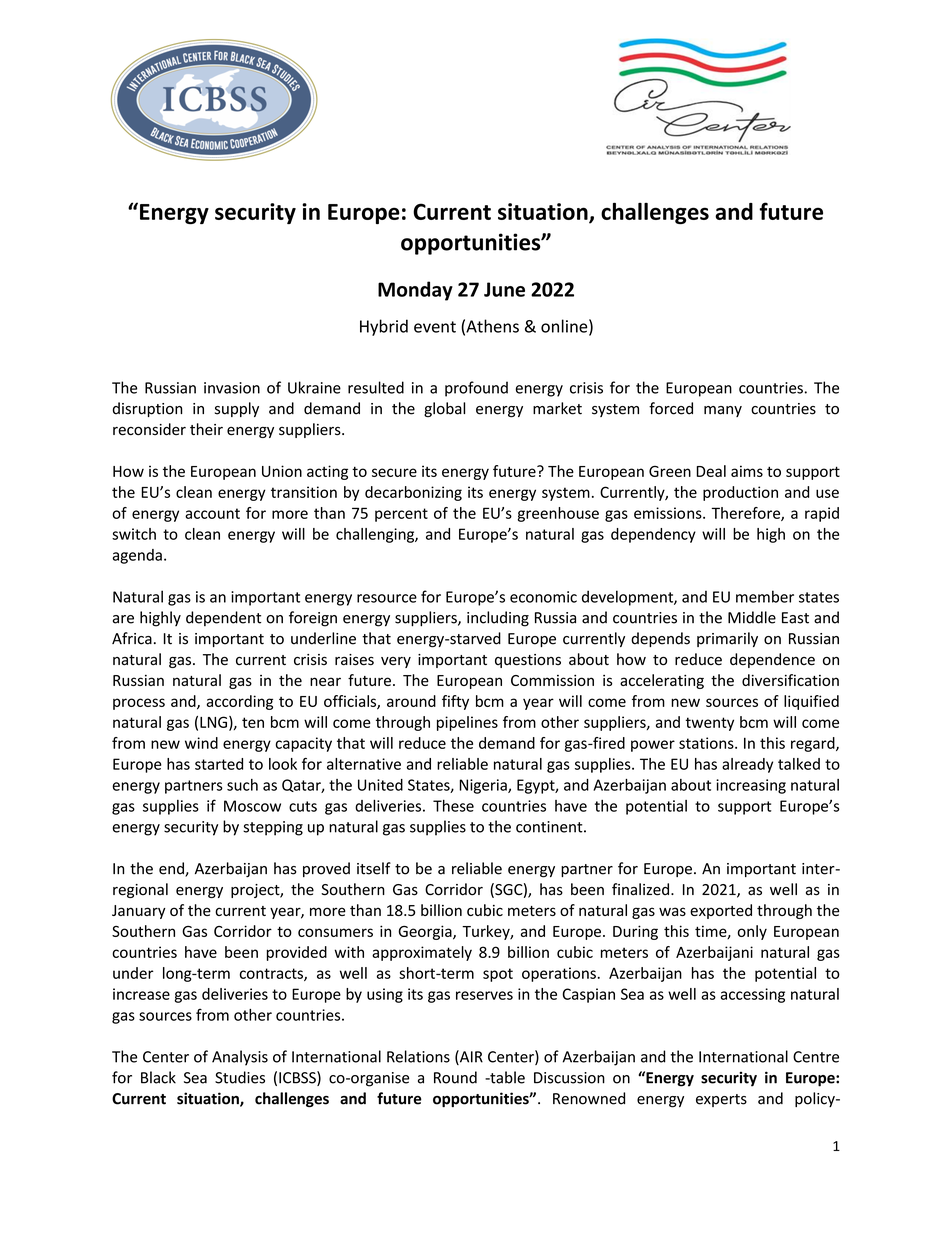  What do you see at coordinates (721, 1100) in the image?
I see `experts` at bounding box center [721, 1100].
